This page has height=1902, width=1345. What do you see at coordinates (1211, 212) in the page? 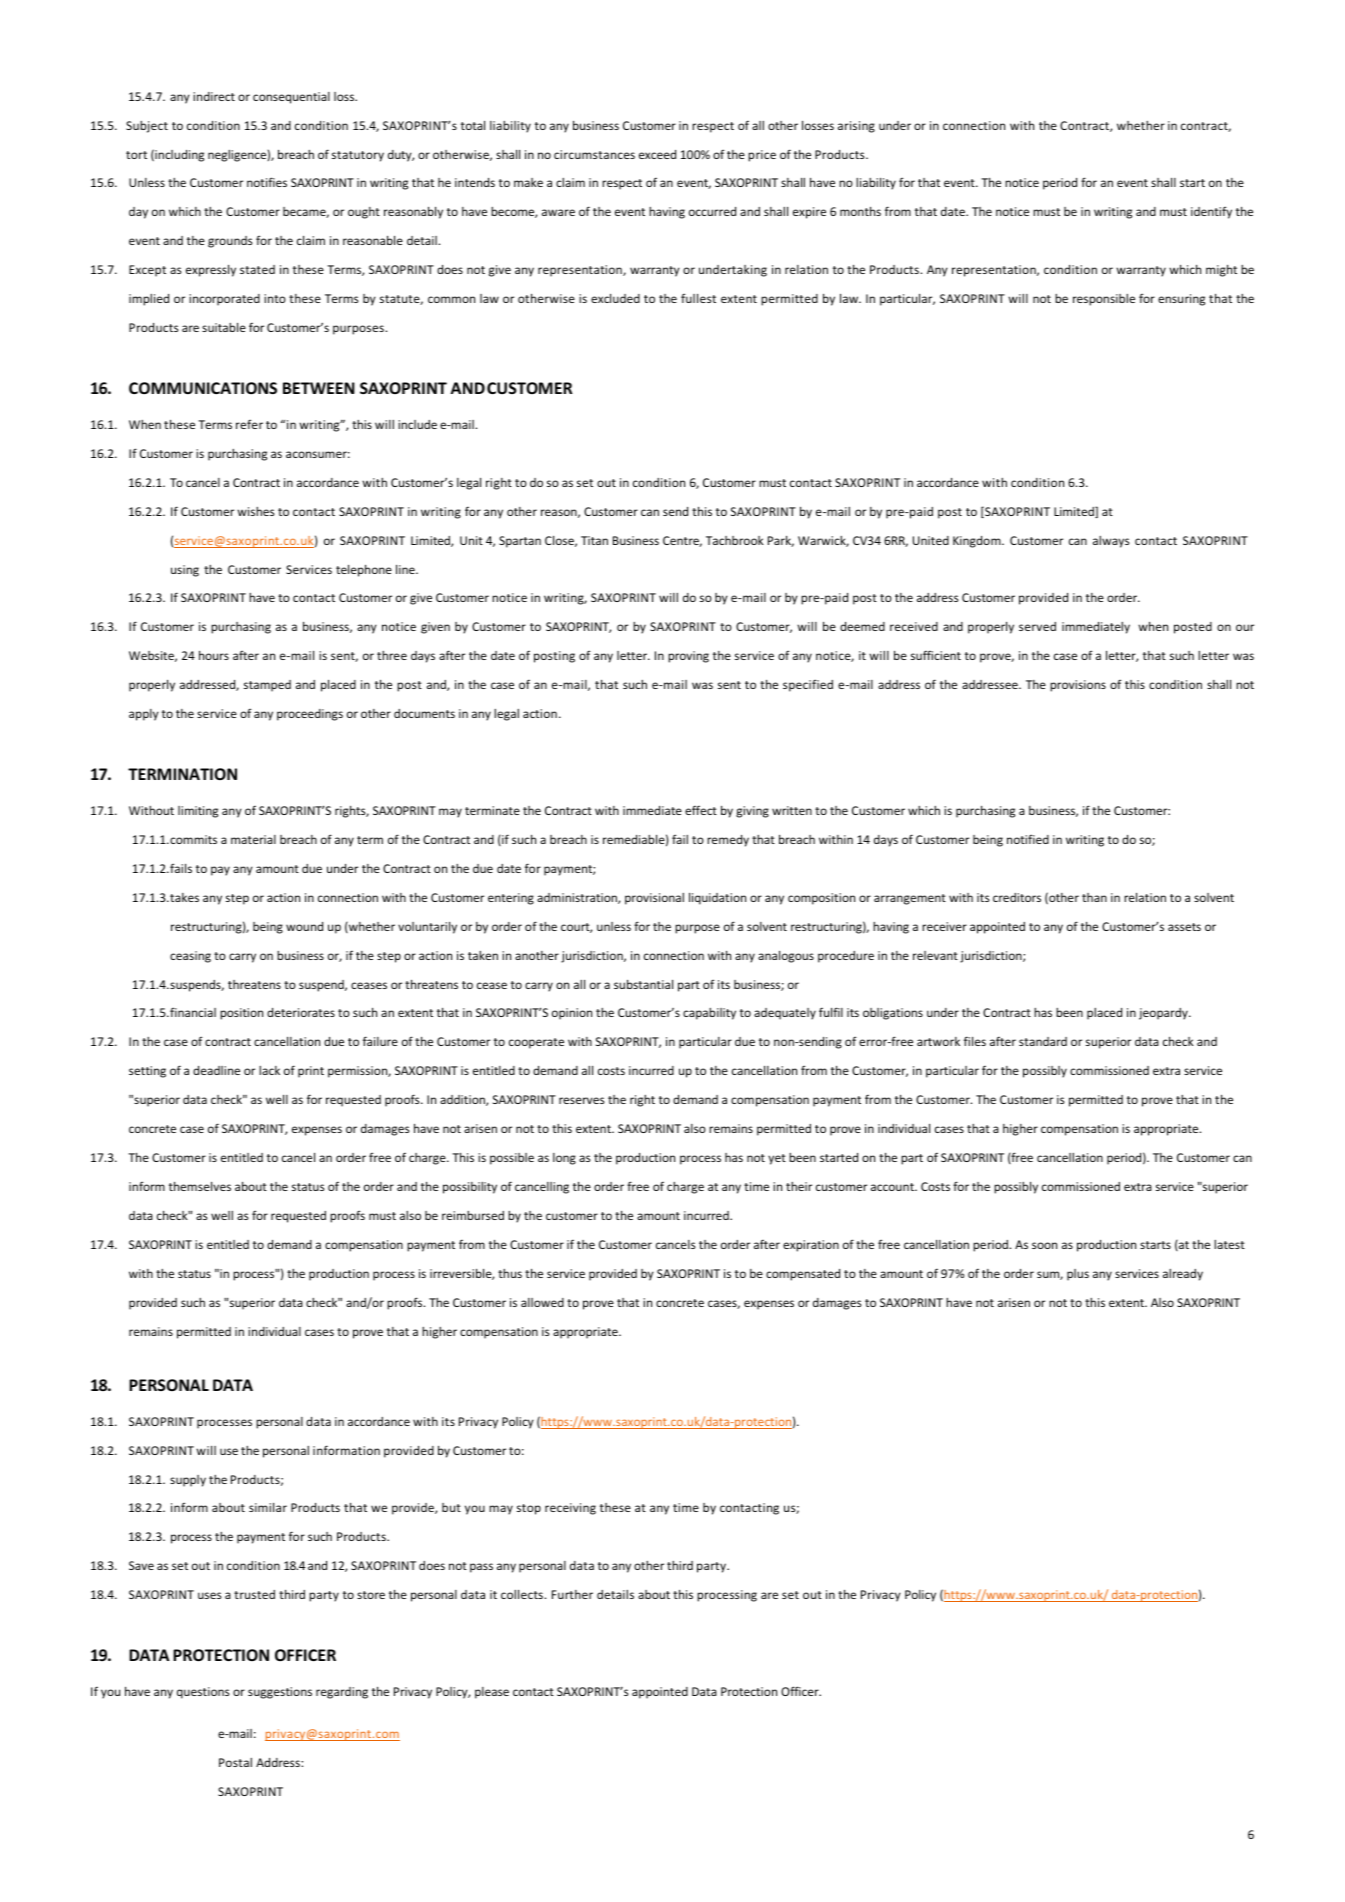
I see `identify` at bounding box center [1211, 212].
